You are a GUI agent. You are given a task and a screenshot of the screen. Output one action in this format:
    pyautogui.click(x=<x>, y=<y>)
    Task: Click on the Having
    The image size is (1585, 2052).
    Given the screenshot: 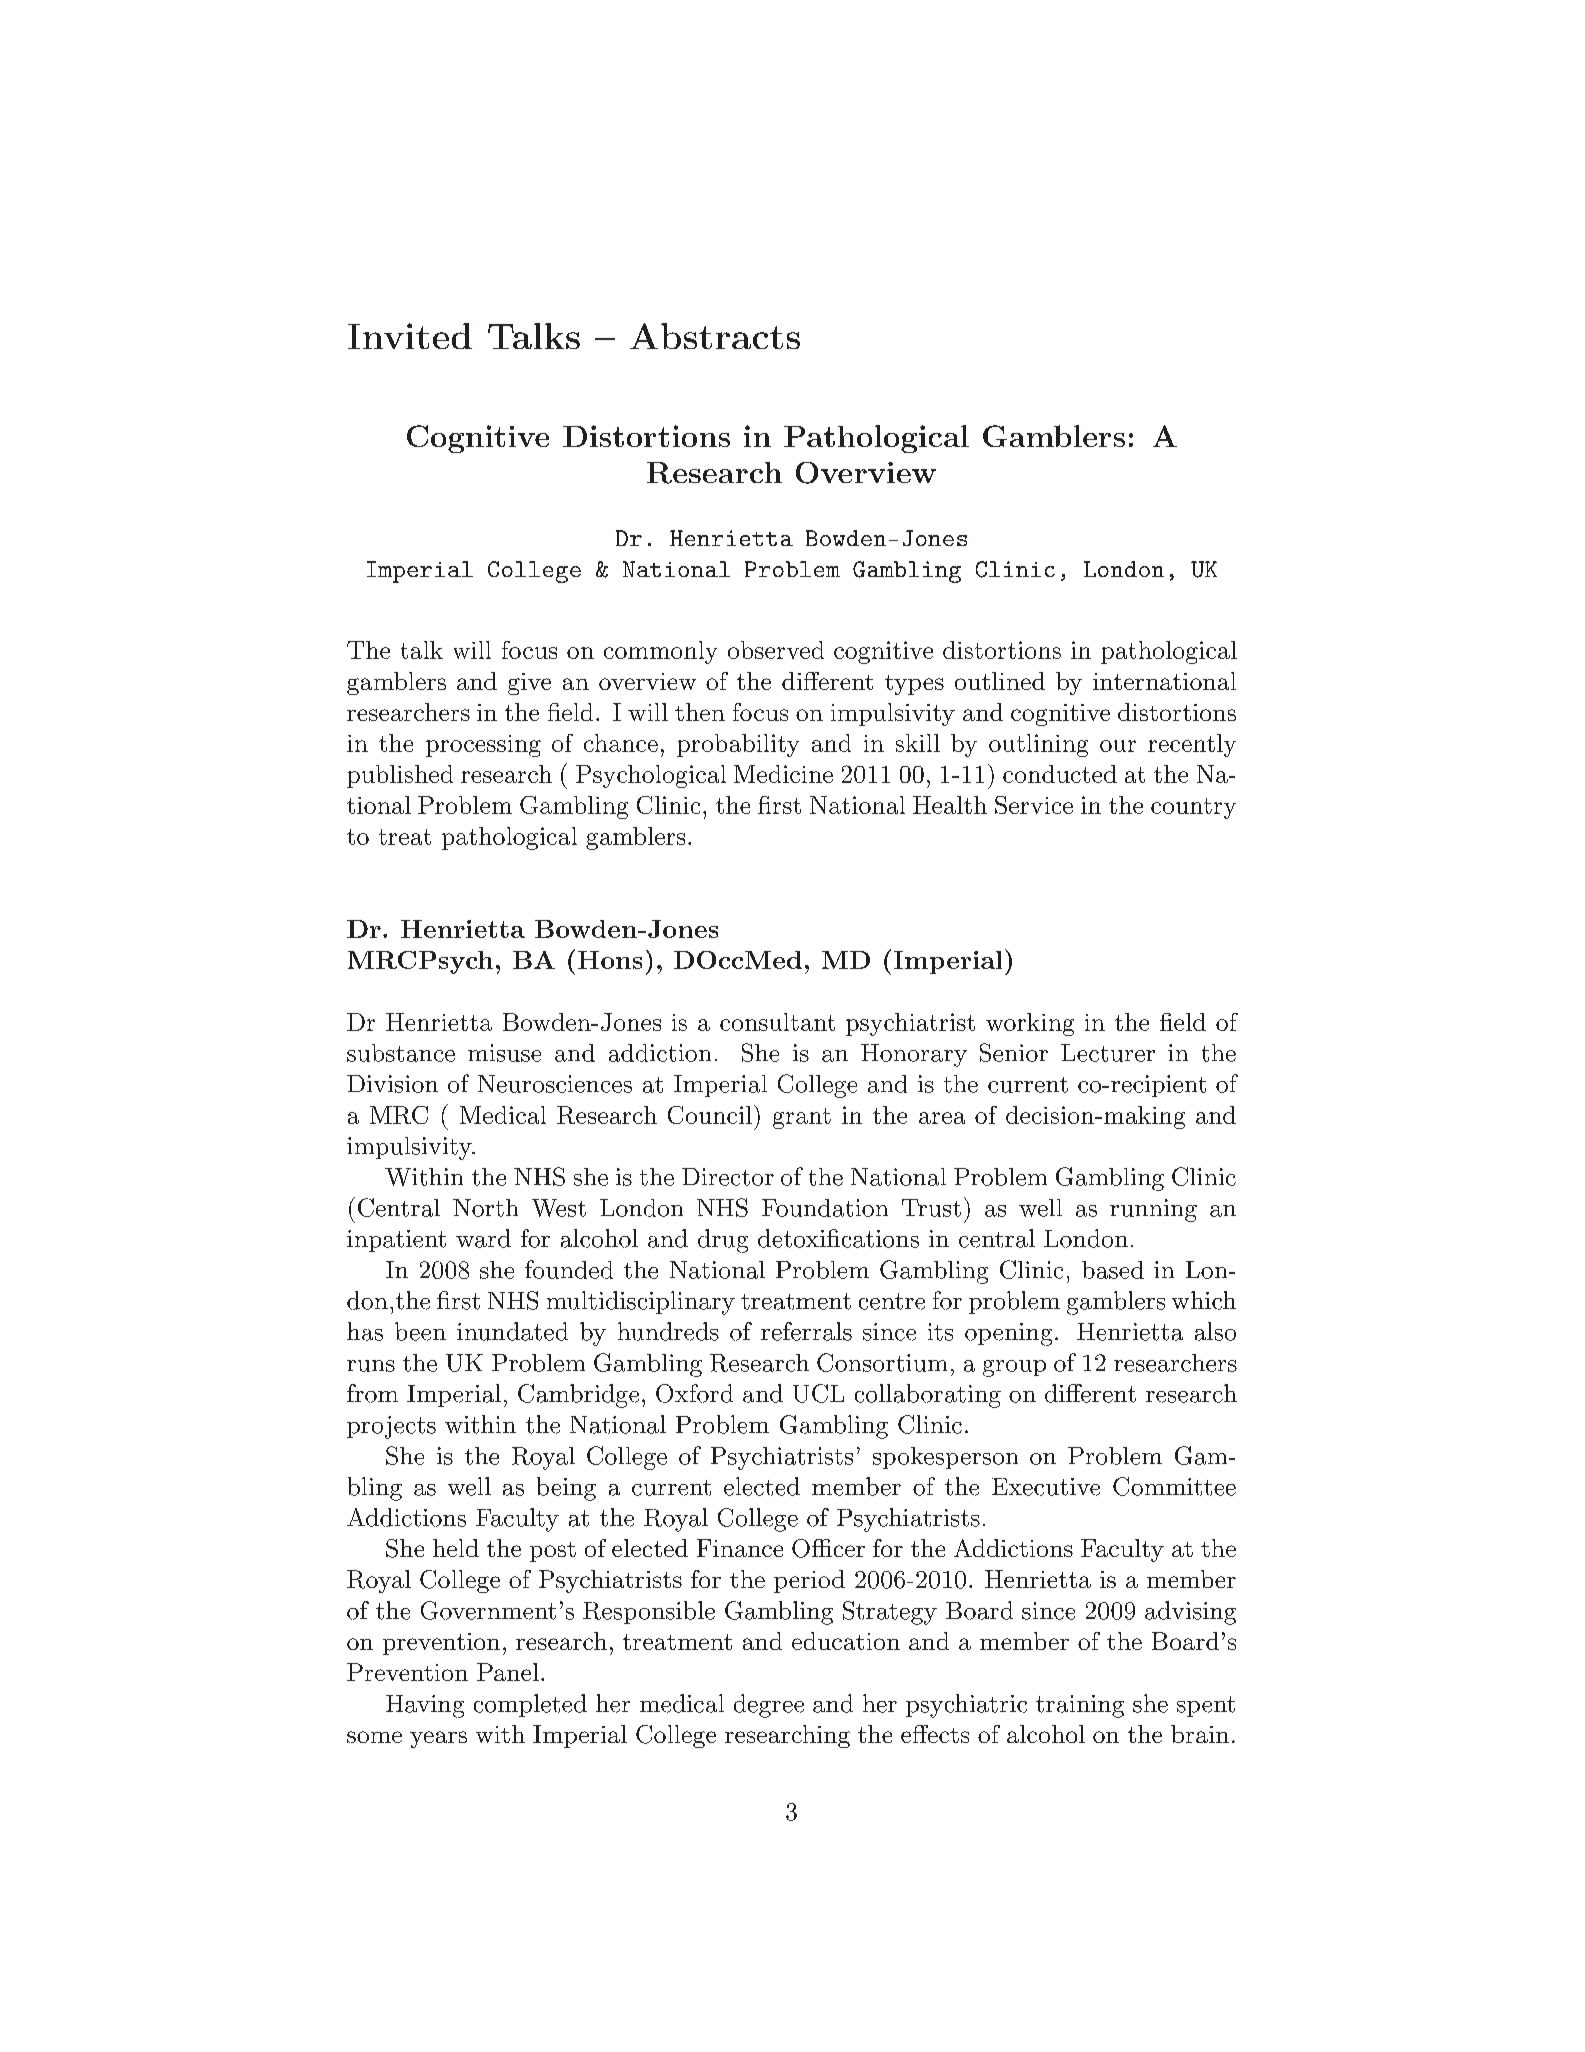 What is the action you would take?
    pyautogui.click(x=425, y=1706)
